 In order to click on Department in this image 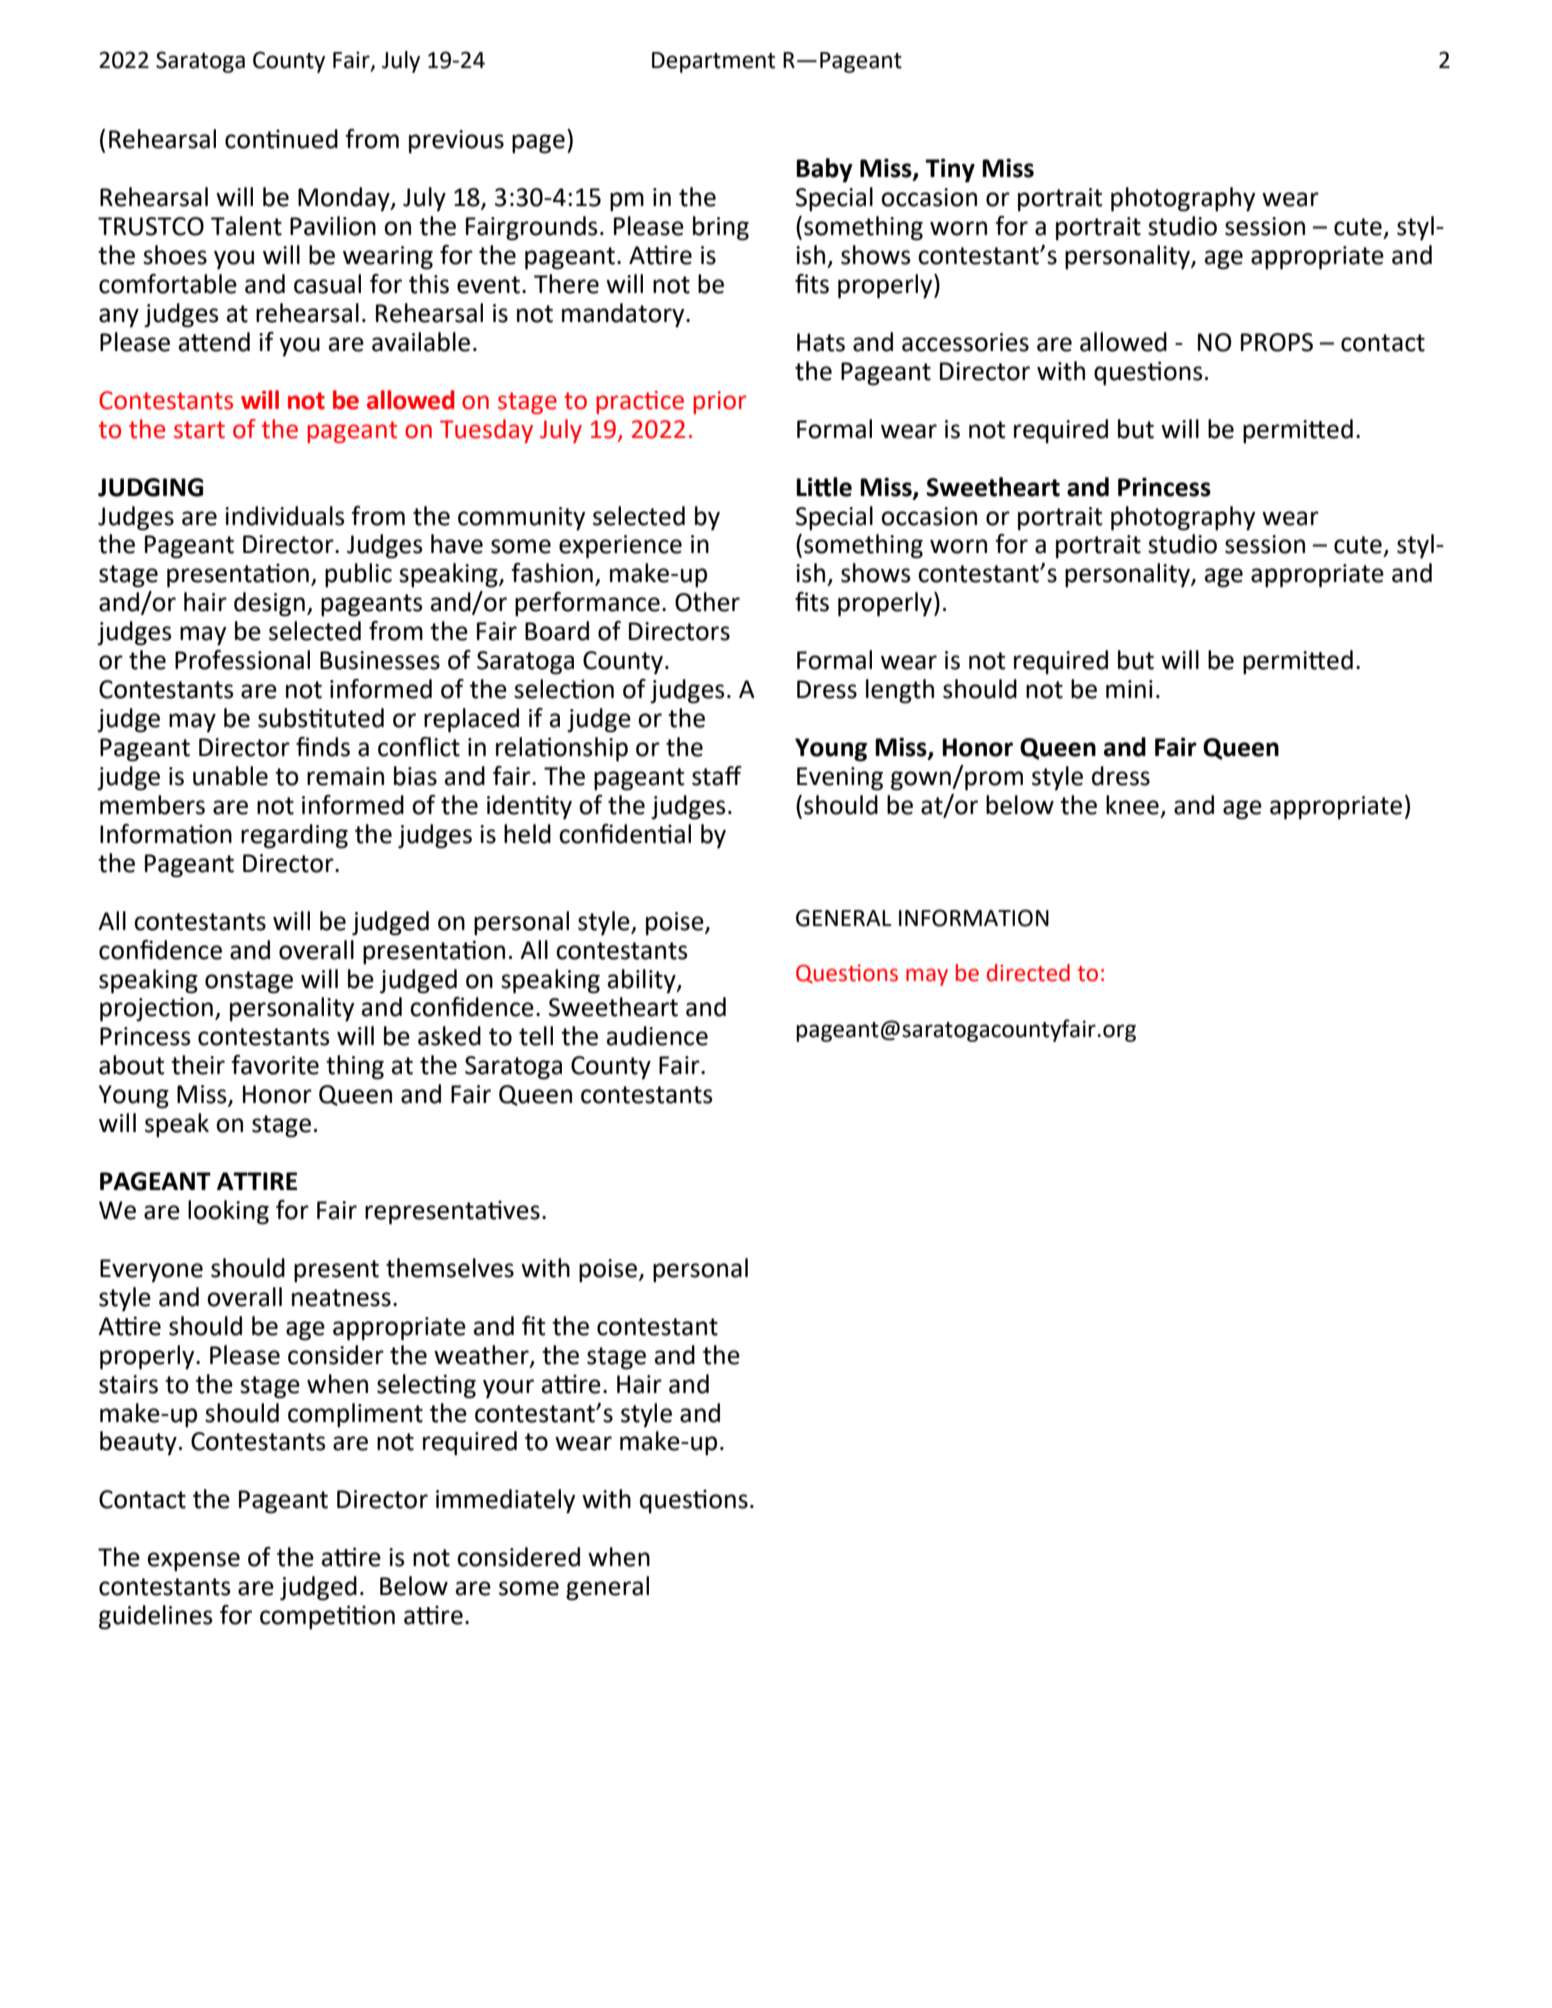, I will do `click(713, 62)`.
